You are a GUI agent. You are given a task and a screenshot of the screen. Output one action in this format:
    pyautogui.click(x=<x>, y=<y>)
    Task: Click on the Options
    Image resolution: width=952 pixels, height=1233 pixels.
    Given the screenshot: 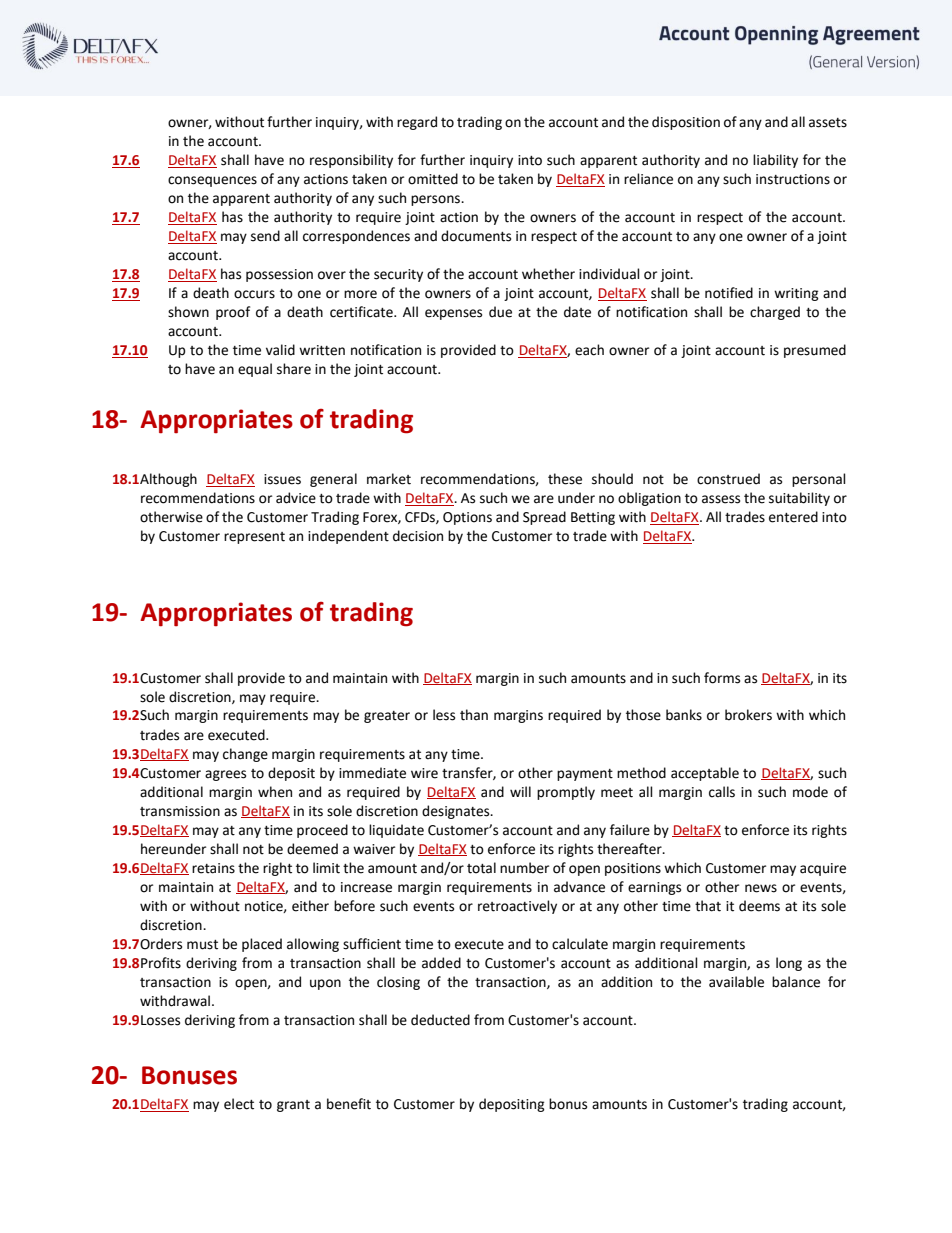 What is the action you would take?
    pyautogui.click(x=467, y=518)
